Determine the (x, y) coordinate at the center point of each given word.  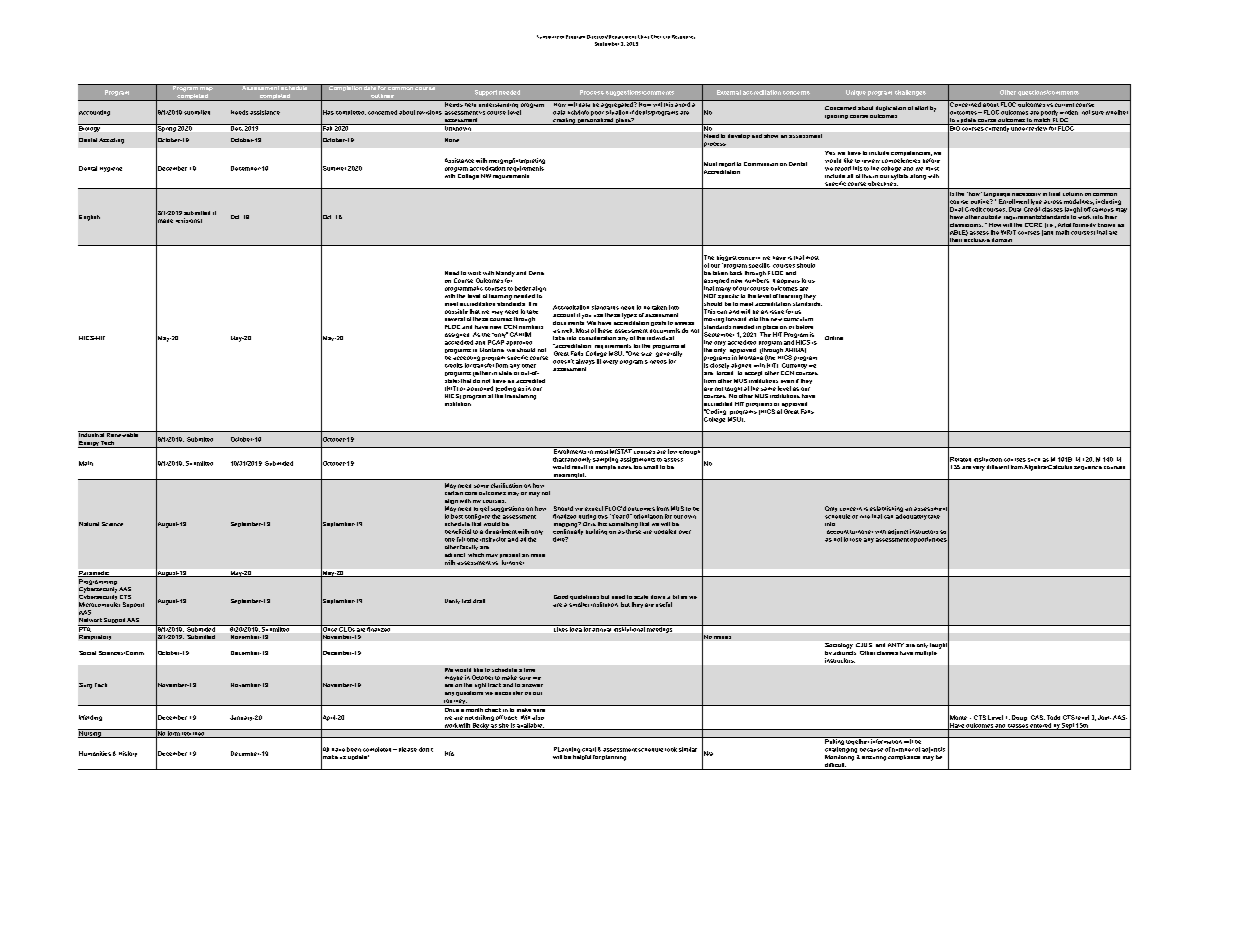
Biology (90, 128)
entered (1041, 726)
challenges (910, 93)
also (538, 717)
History (128, 754)
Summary (548, 37)
